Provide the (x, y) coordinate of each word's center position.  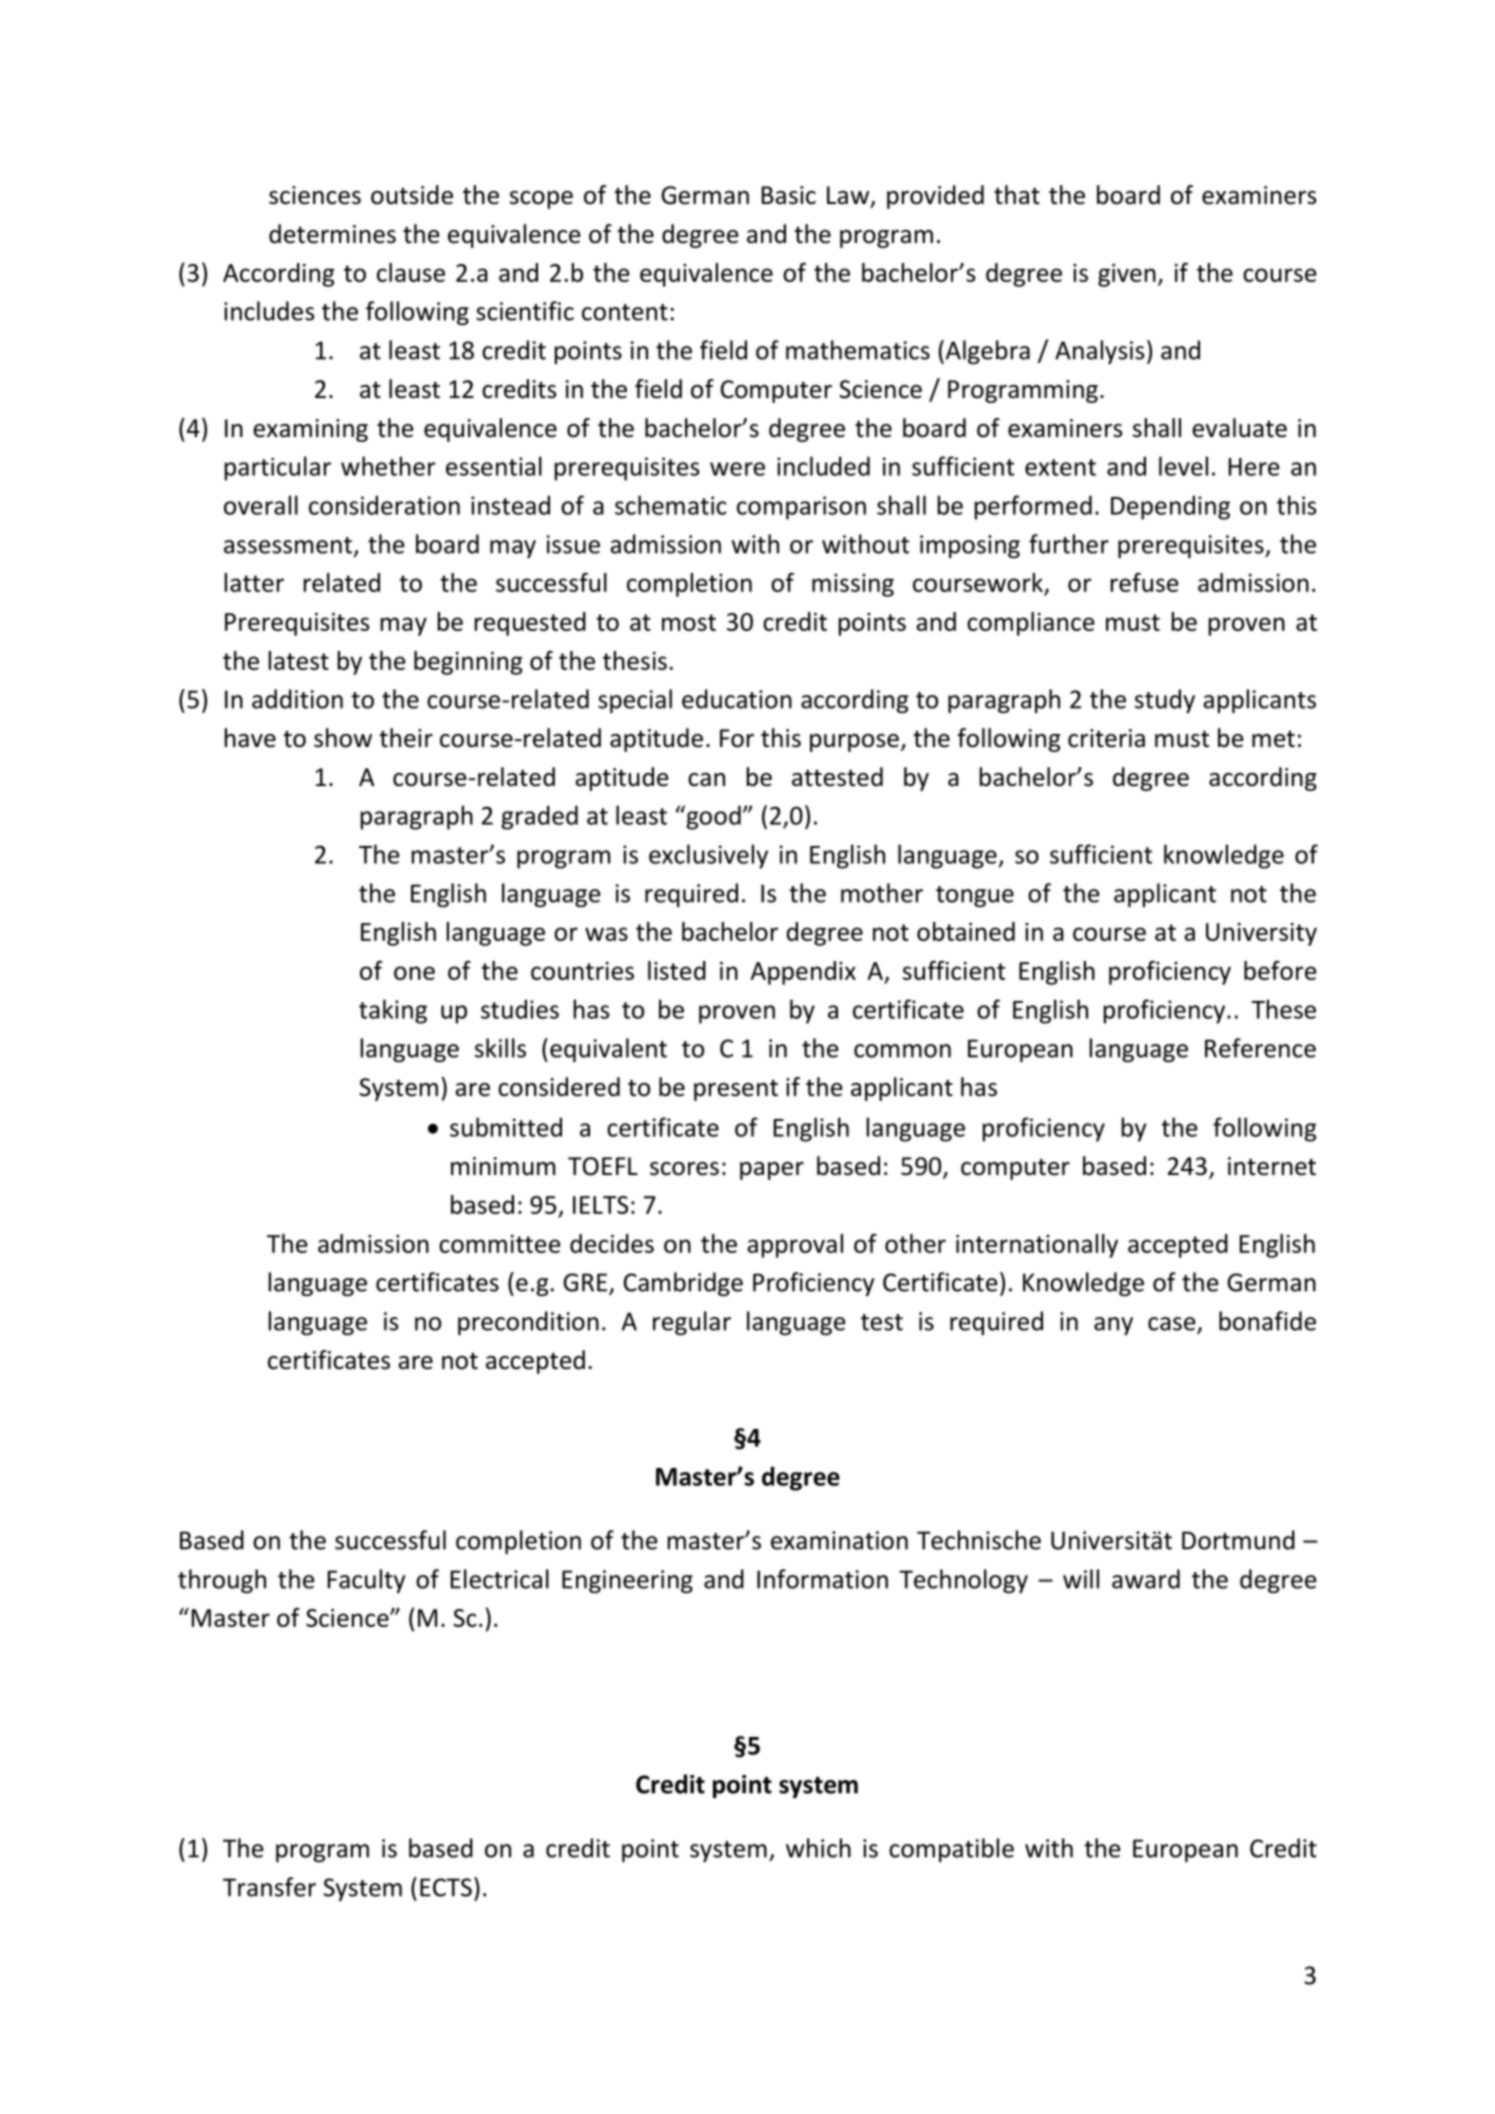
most (689, 622)
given (1127, 275)
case (1173, 1325)
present (736, 1090)
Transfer (269, 1887)
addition (297, 699)
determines (332, 234)
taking (393, 1011)
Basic (789, 195)
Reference (1260, 1048)
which (818, 1848)
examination (839, 1540)
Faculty (366, 1581)
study (1165, 701)
